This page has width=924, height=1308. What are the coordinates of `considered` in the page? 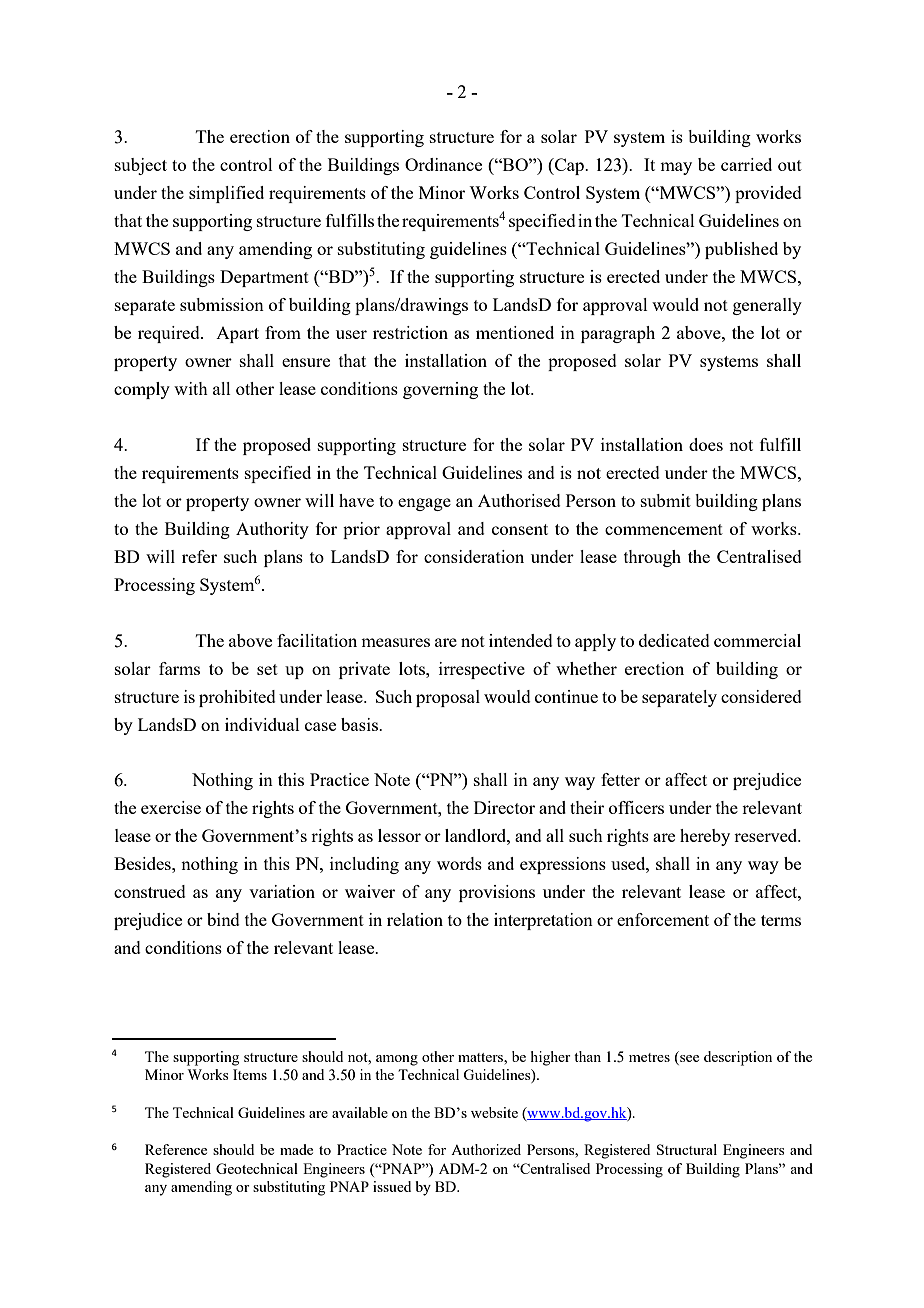 It's located at (761, 696).
